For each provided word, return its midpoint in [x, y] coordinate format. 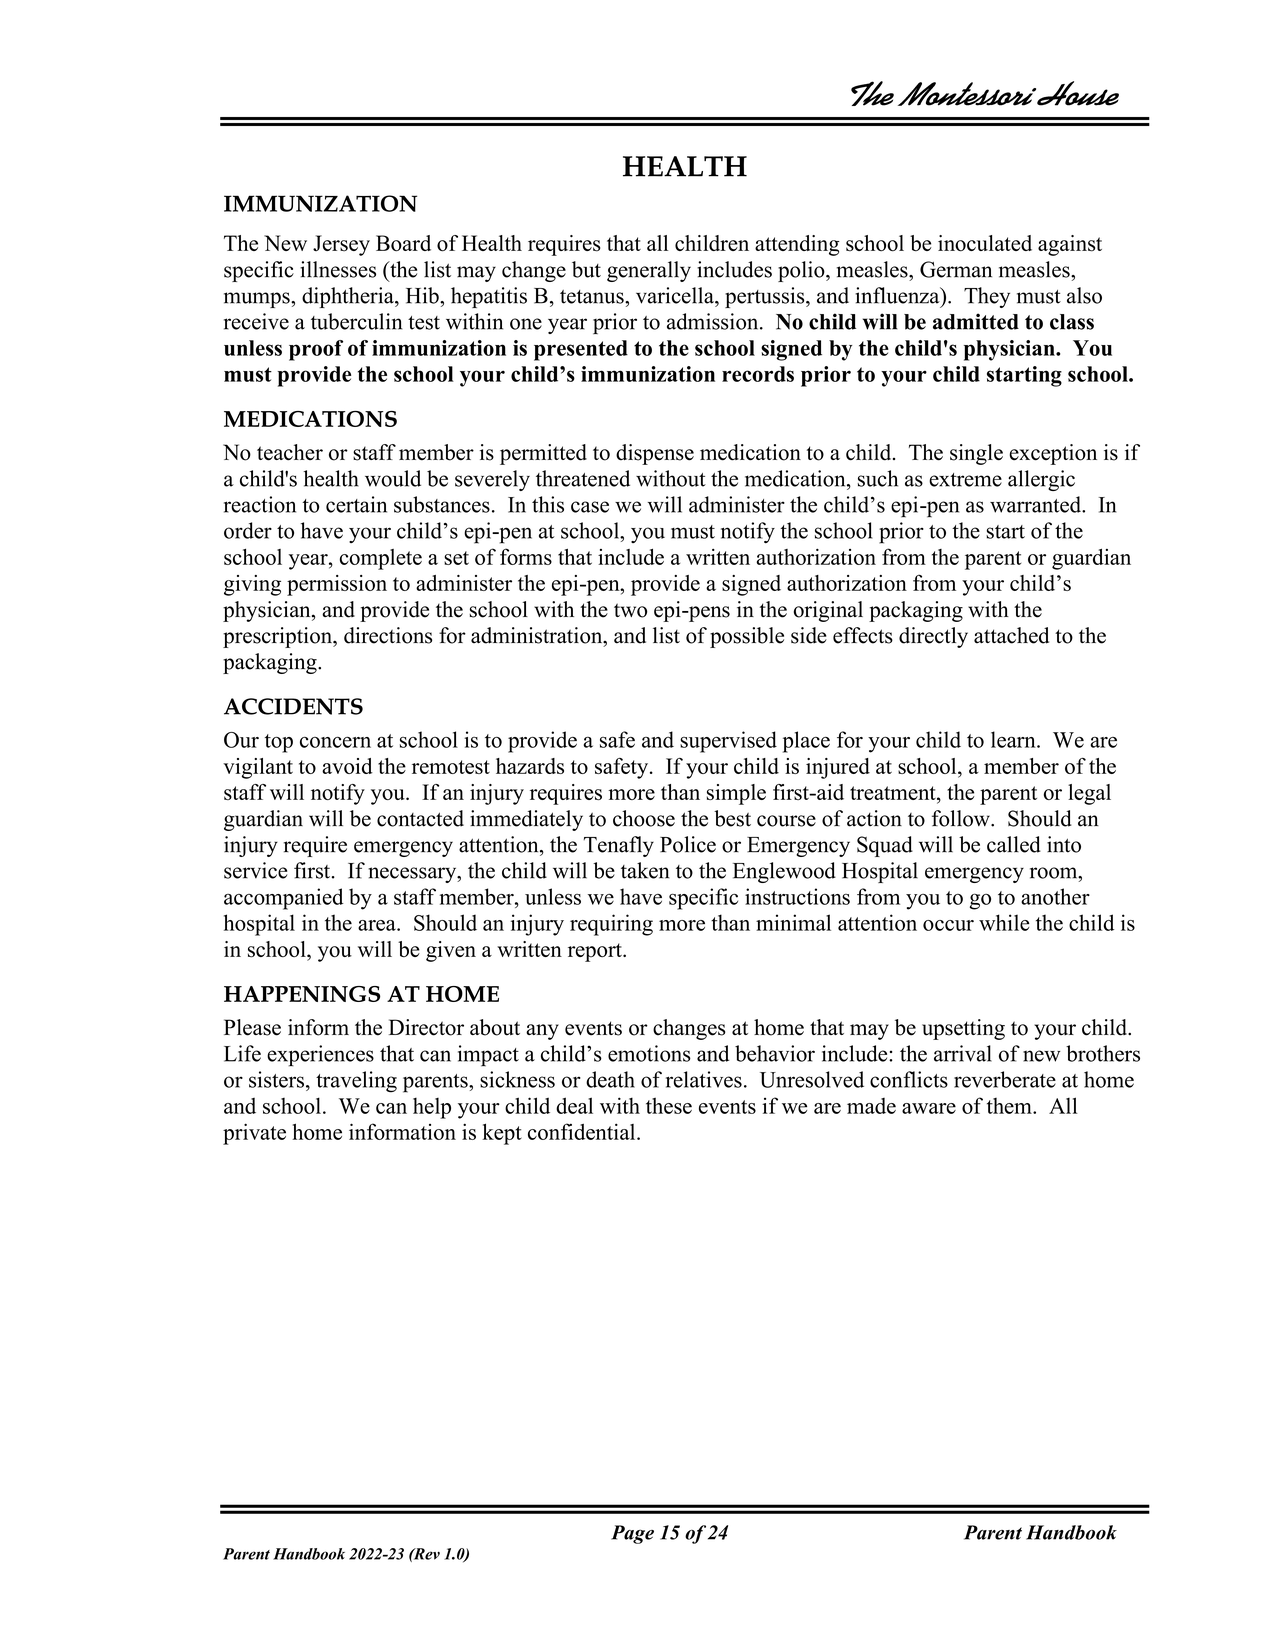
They [987, 297]
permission [337, 585]
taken [645, 870]
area [378, 925]
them [1010, 1106]
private [254, 1134]
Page [632, 1534]
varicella [676, 295]
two [630, 610]
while [1004, 922]
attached [1011, 635]
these [669, 1105]
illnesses [338, 269]
